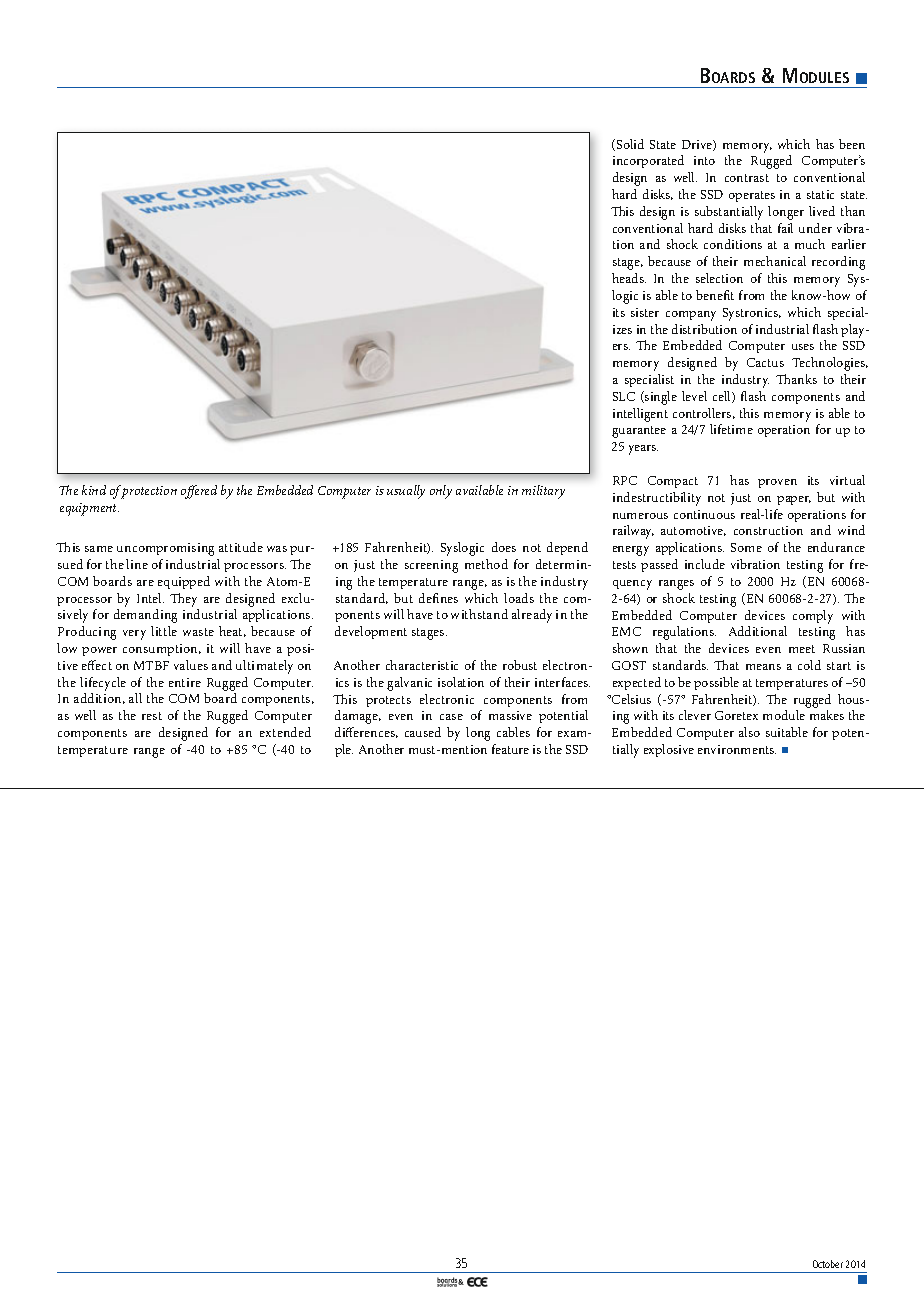 The height and width of the document is (1308, 924). I want to click on Solid, so click(630, 144).
